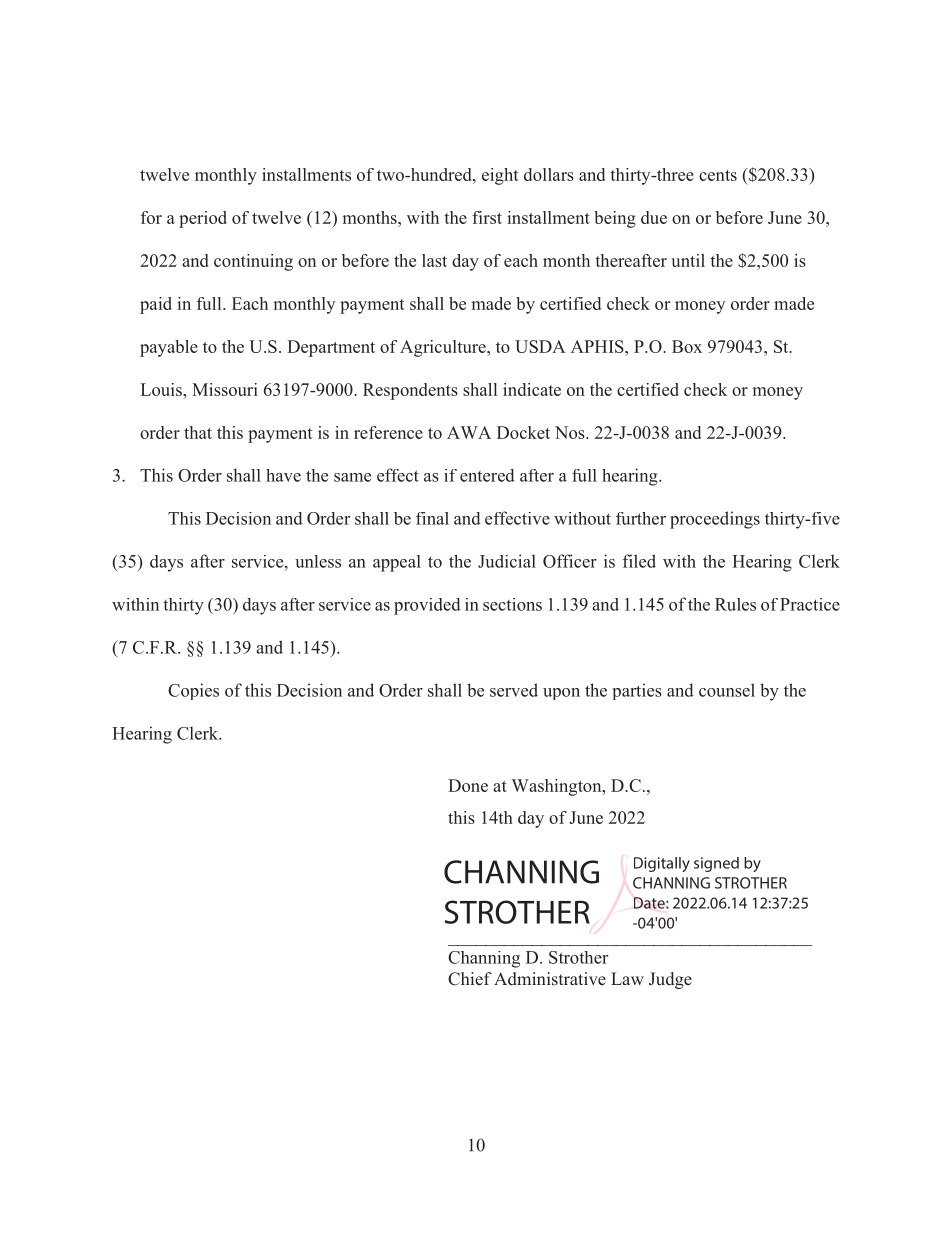 This document has height=1233, width=952. Describe the element at coordinates (203, 219) in the document. I see `period` at that location.
